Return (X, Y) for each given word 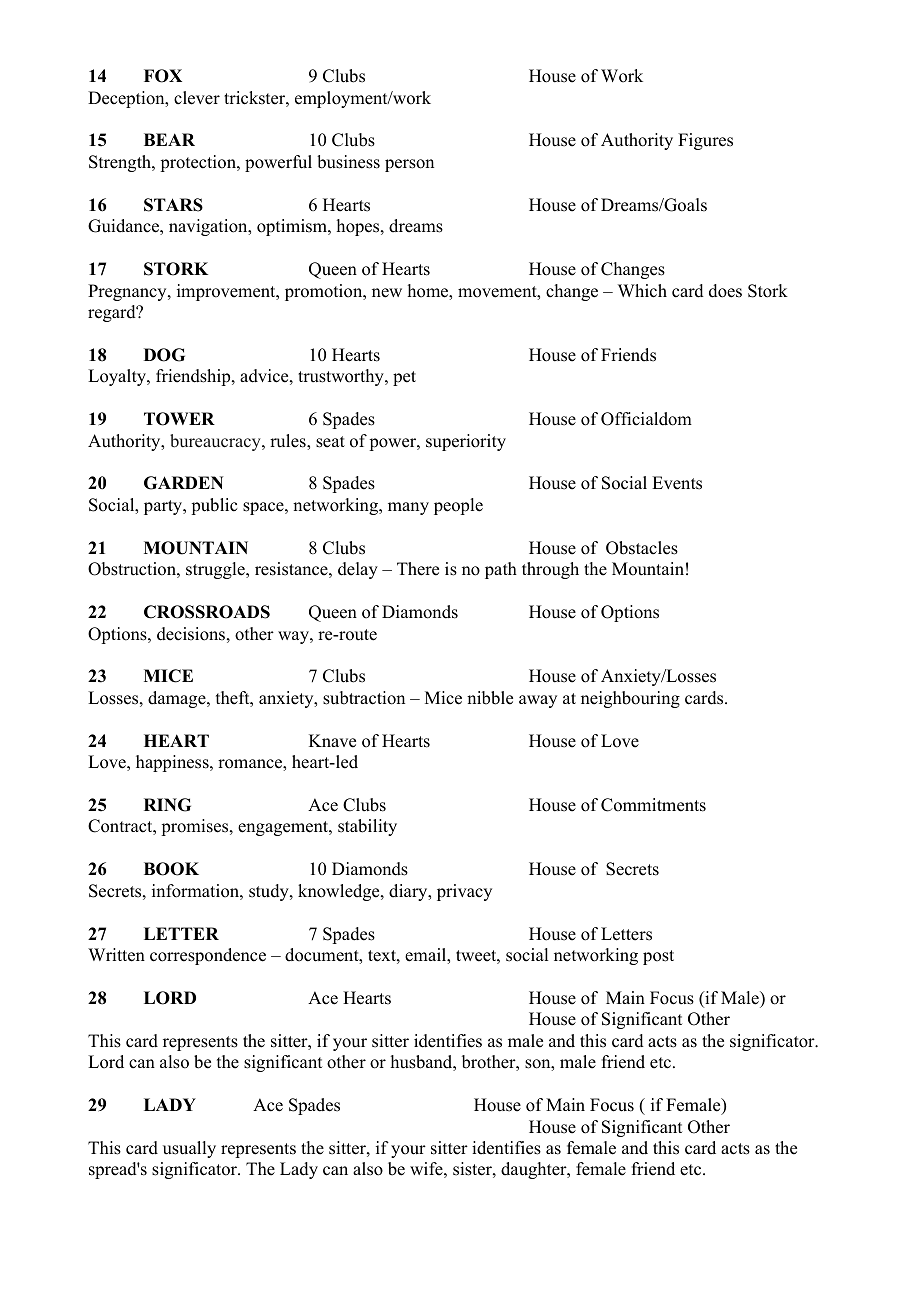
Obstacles (642, 548)
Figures (705, 141)
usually (189, 1149)
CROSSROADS (207, 612)
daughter (535, 1170)
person (409, 165)
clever (197, 98)
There (418, 569)
